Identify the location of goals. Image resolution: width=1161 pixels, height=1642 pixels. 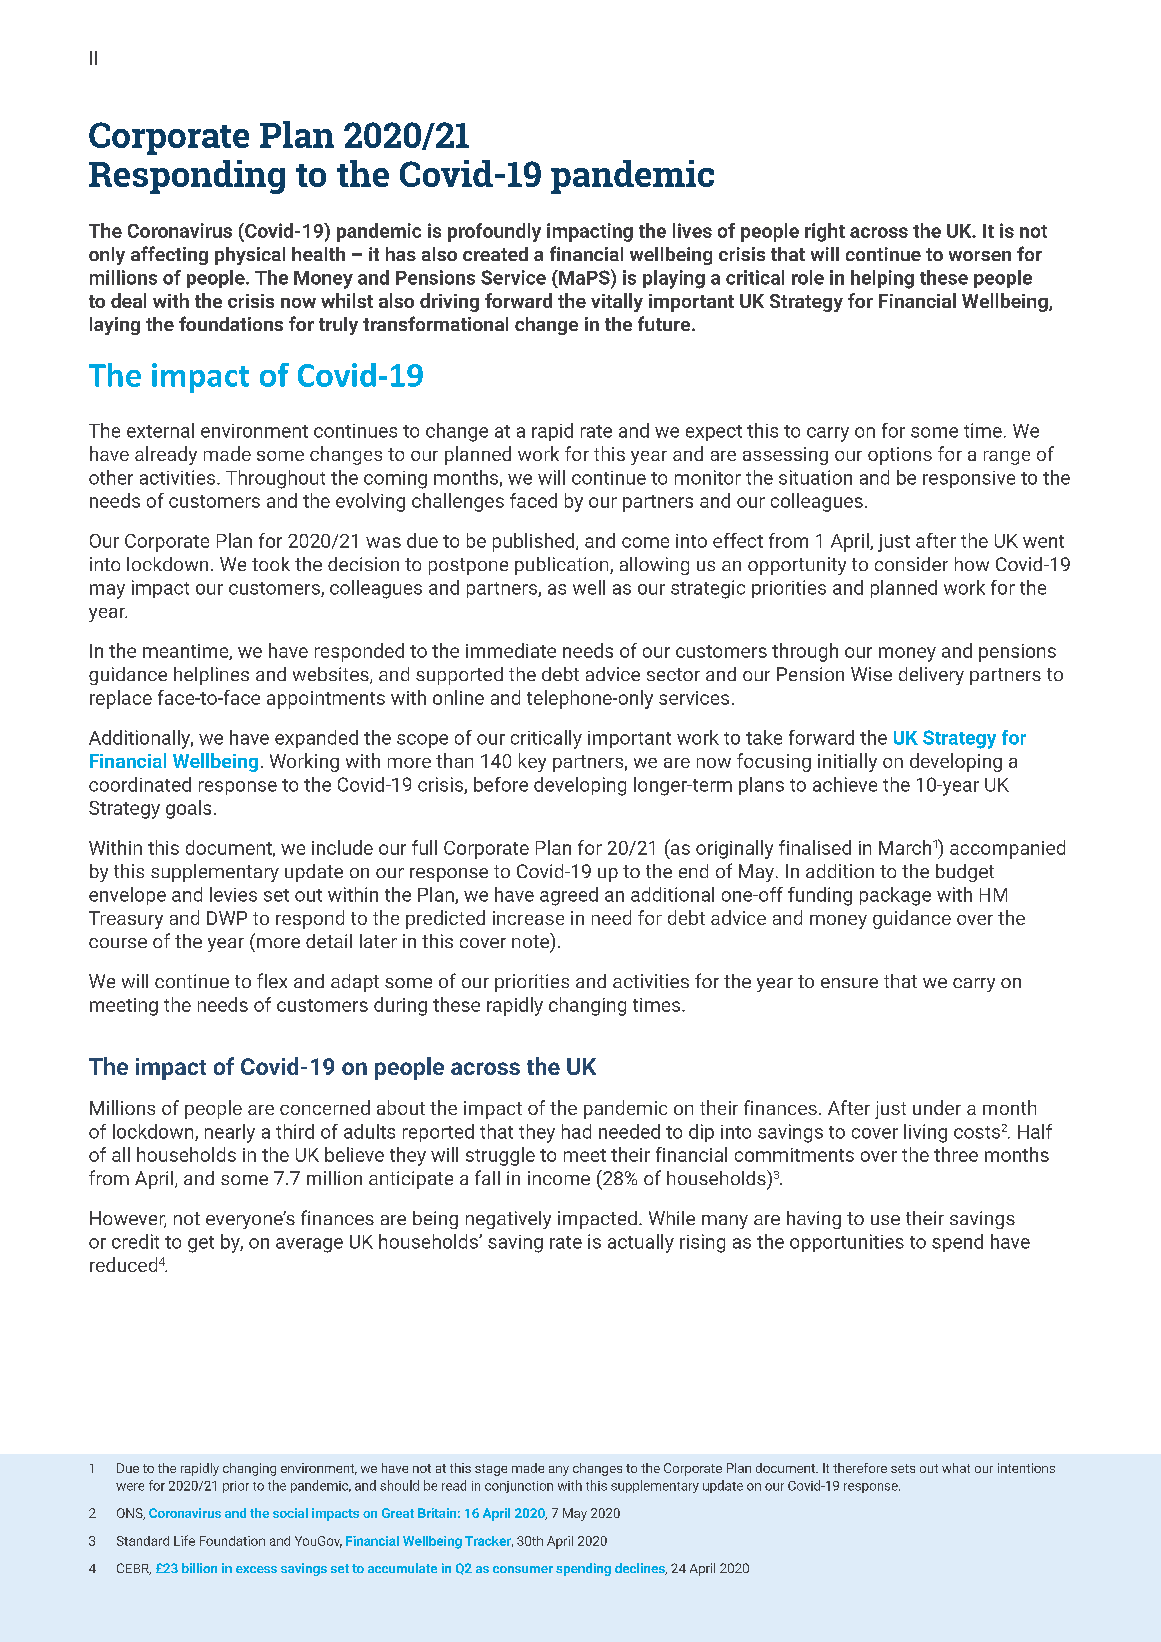
(188, 809).
